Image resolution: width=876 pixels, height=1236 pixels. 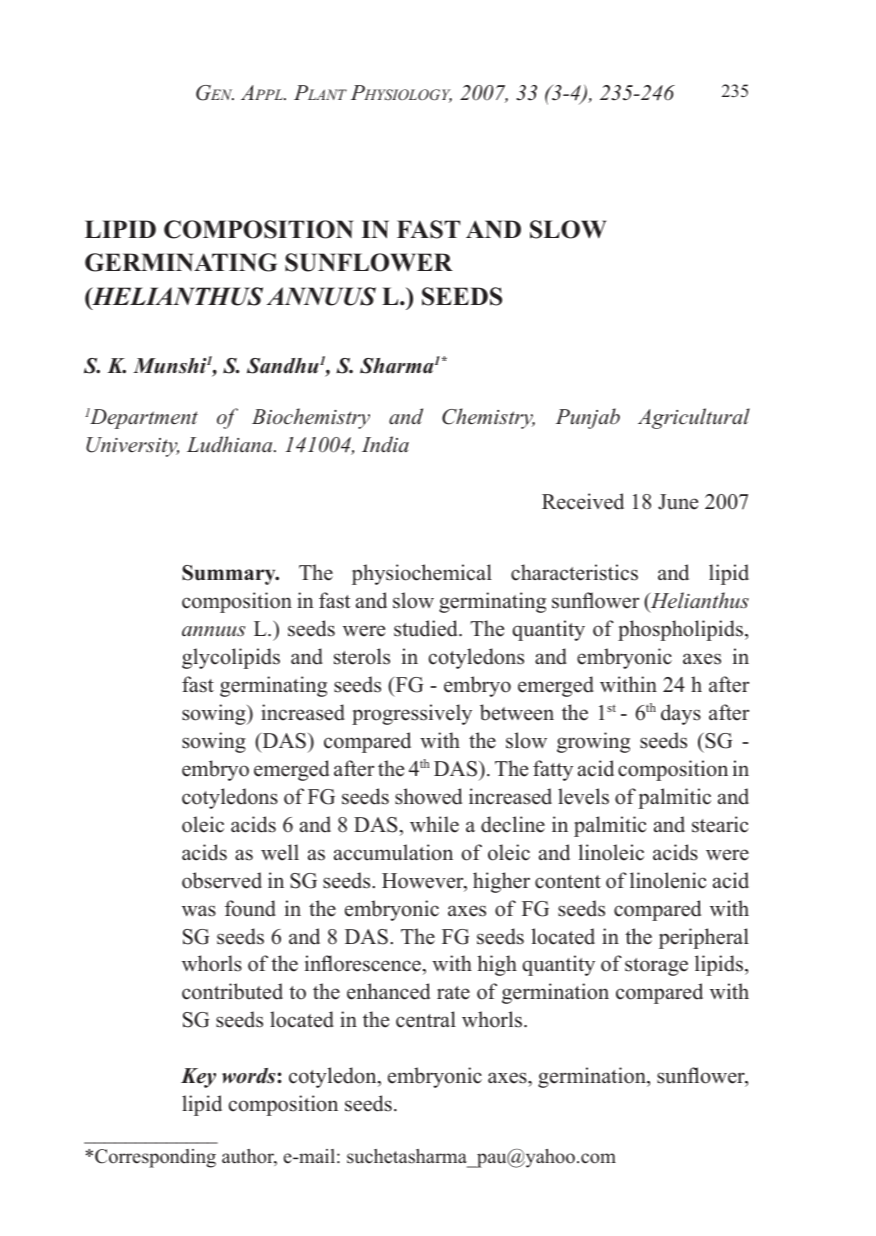 I want to click on central, so click(x=426, y=1019).
